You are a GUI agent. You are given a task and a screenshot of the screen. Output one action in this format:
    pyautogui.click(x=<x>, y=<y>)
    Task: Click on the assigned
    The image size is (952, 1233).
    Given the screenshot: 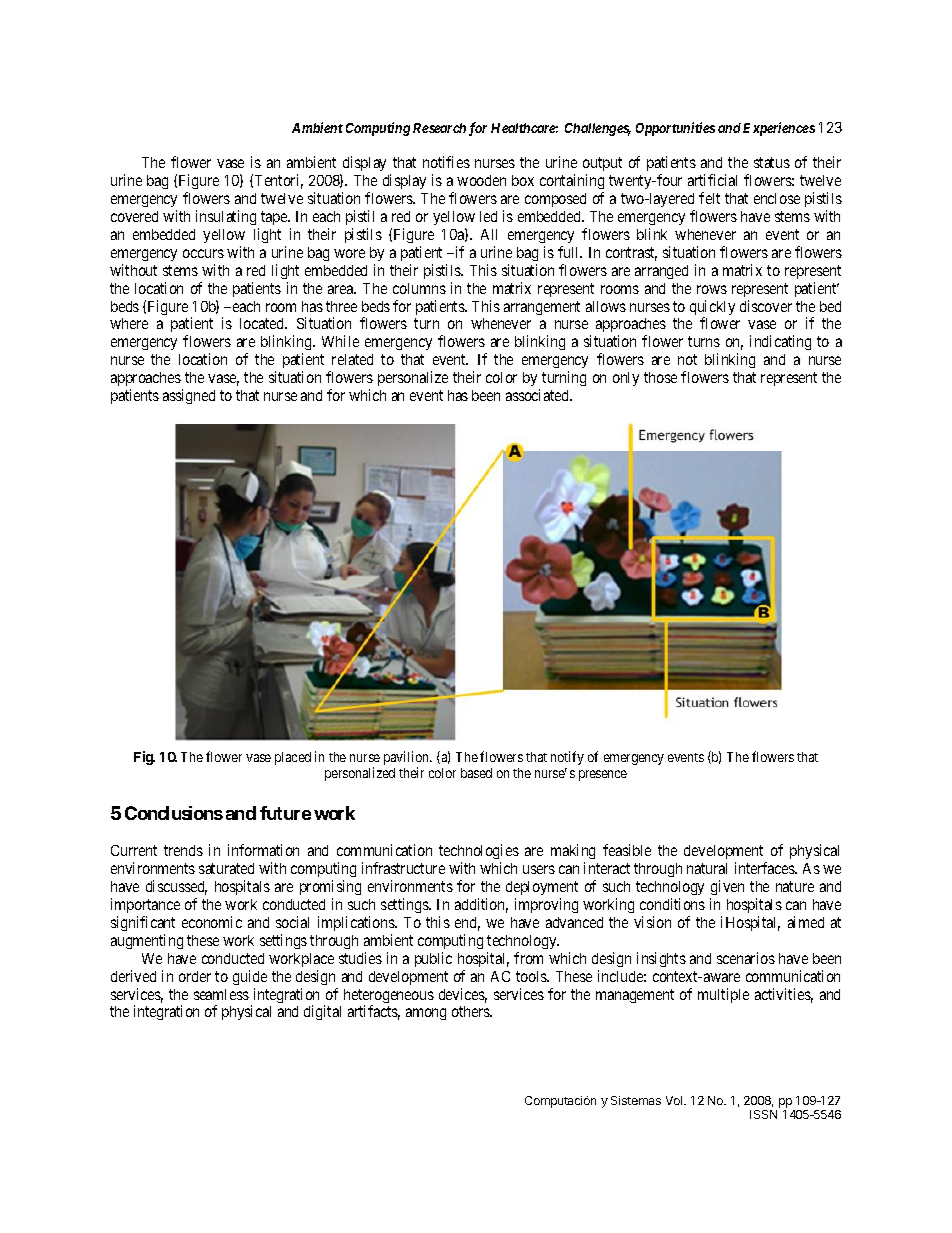 What is the action you would take?
    pyautogui.click(x=189, y=396)
